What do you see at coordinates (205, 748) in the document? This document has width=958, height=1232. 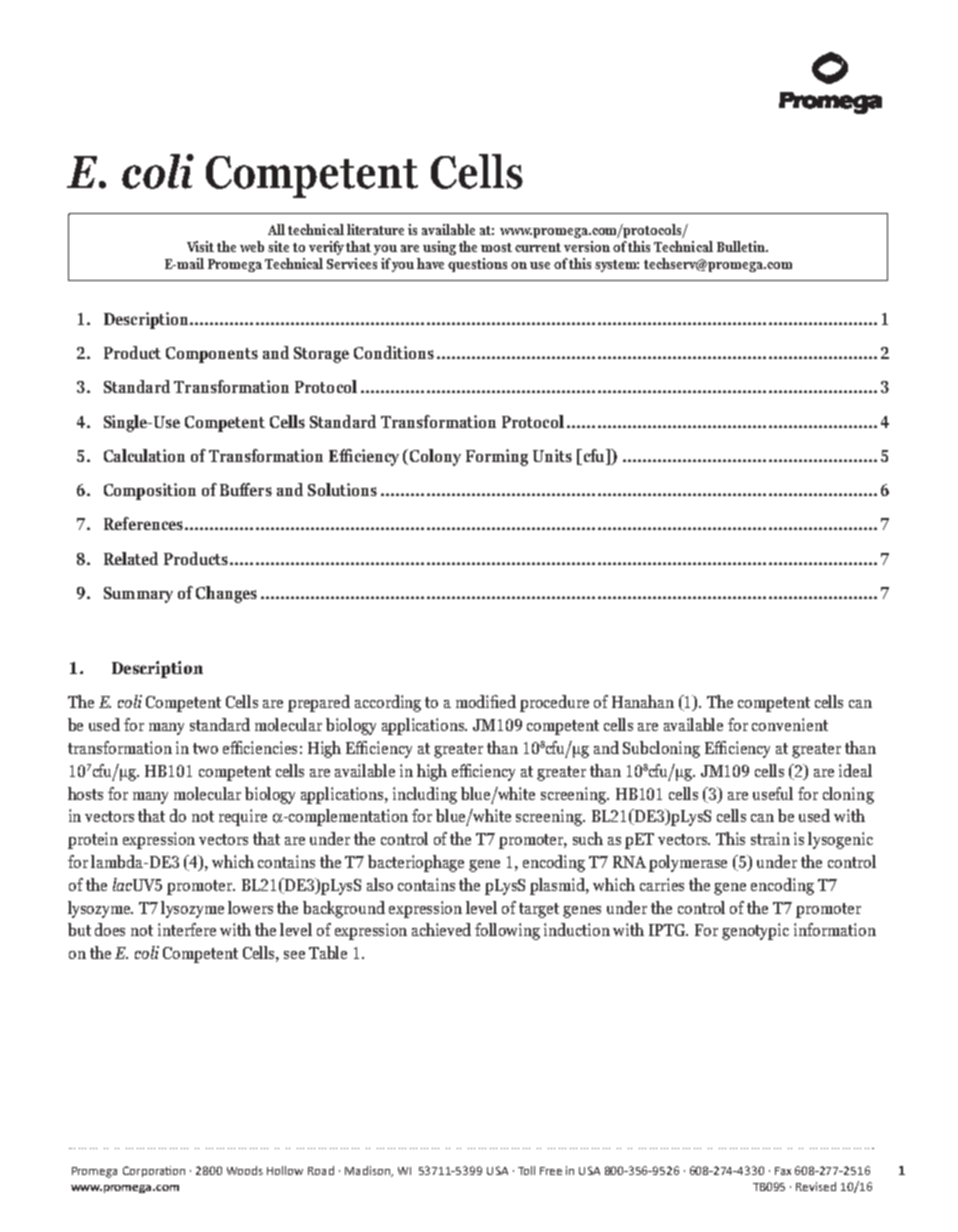 I see `two` at bounding box center [205, 748].
